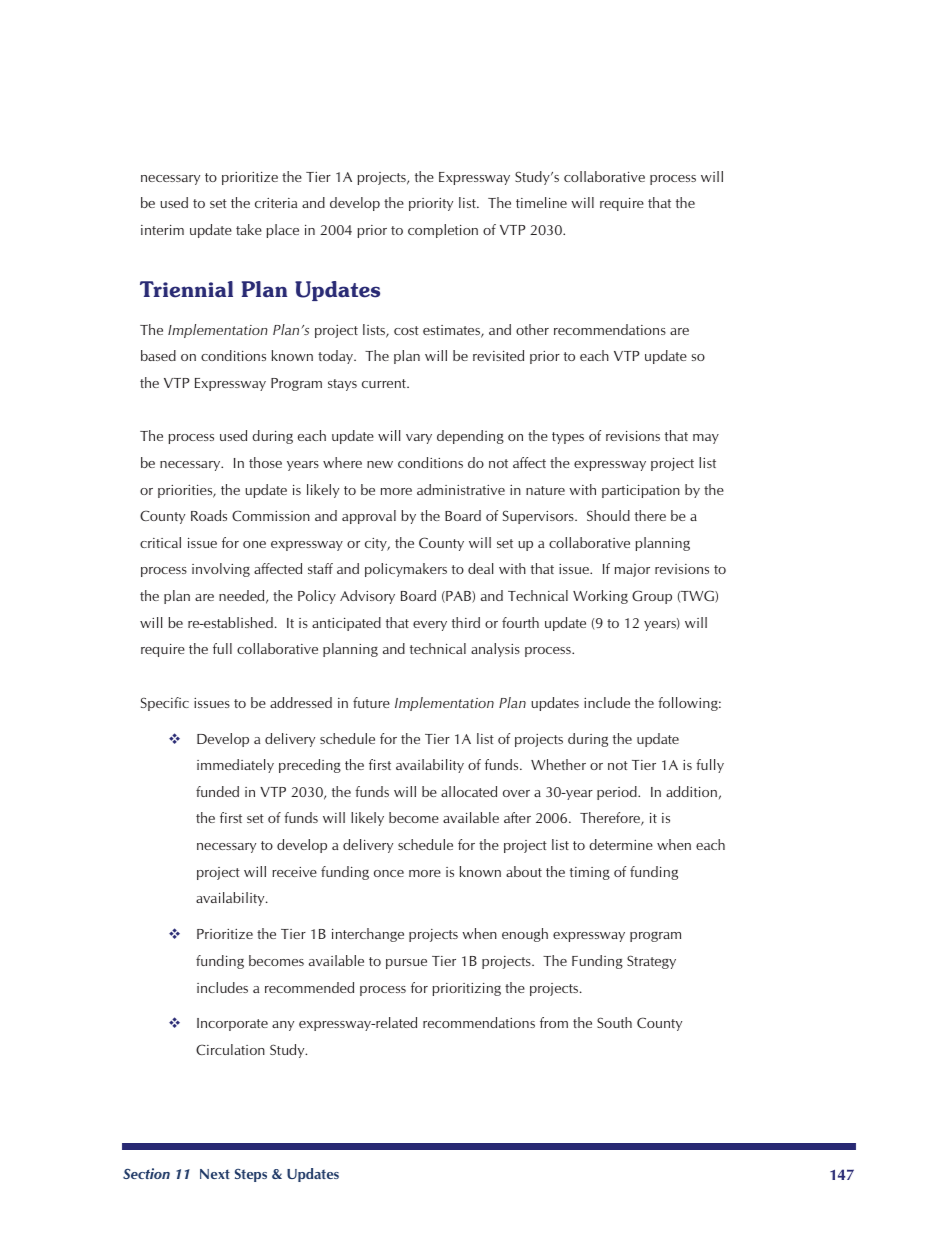 The width and height of the image is (952, 1233). Describe the element at coordinates (165, 704) in the image. I see `Specific` at that location.
